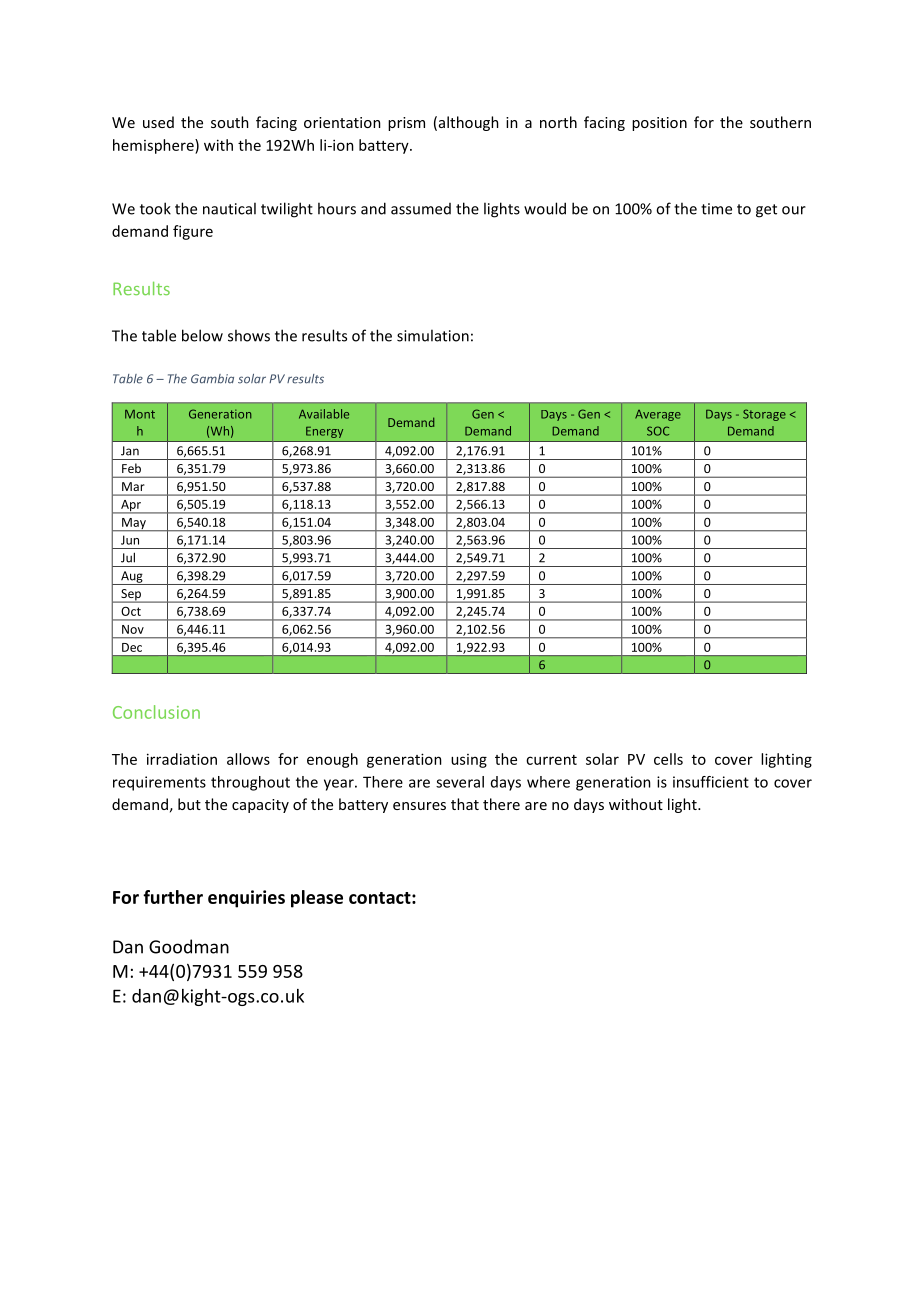  I want to click on using, so click(469, 761).
